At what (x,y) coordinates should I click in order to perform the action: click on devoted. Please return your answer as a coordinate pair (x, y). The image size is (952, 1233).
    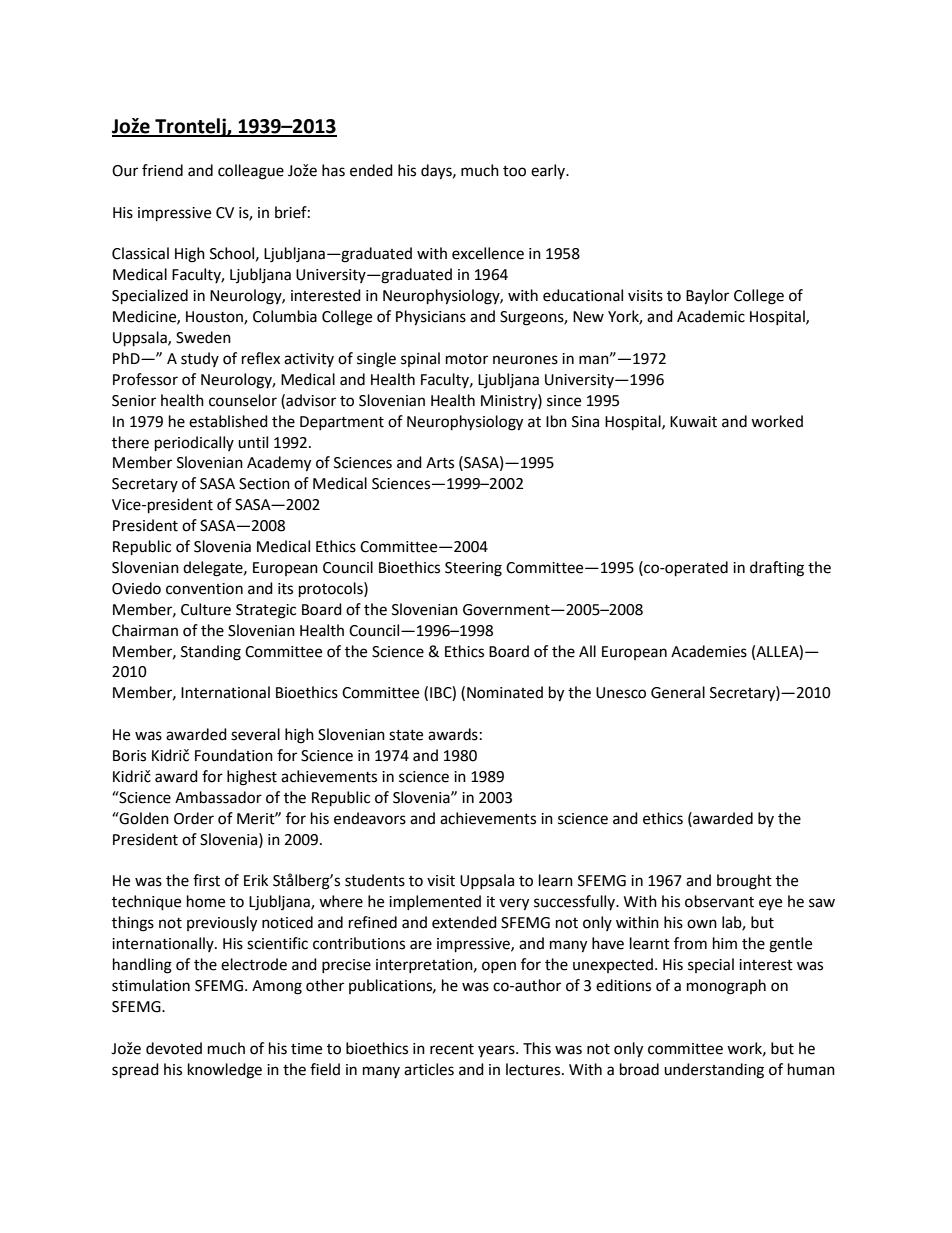
    Looking at the image, I should click on (174, 1048).
